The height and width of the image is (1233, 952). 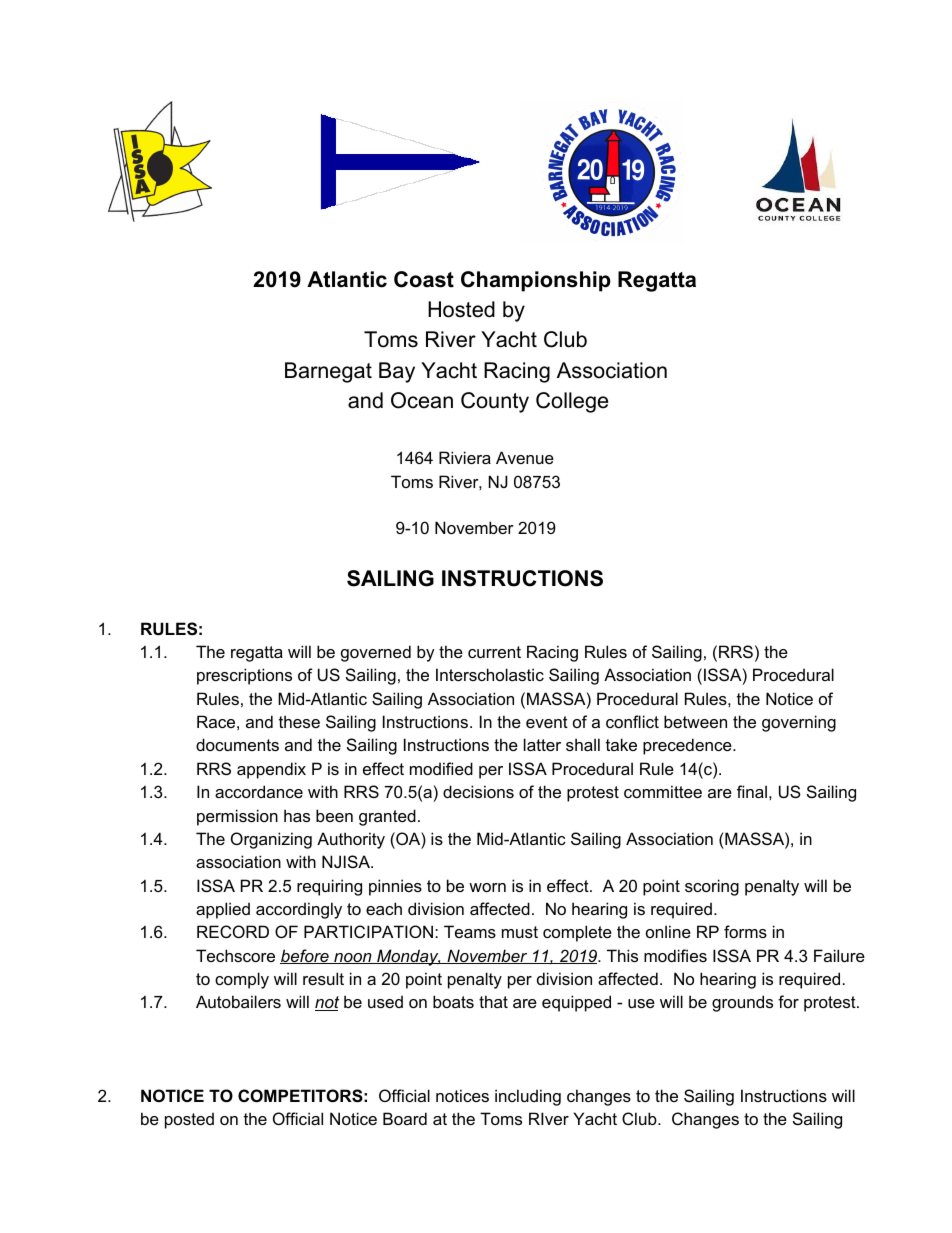 What do you see at coordinates (742, 1003) in the image?
I see `grounds` at bounding box center [742, 1003].
